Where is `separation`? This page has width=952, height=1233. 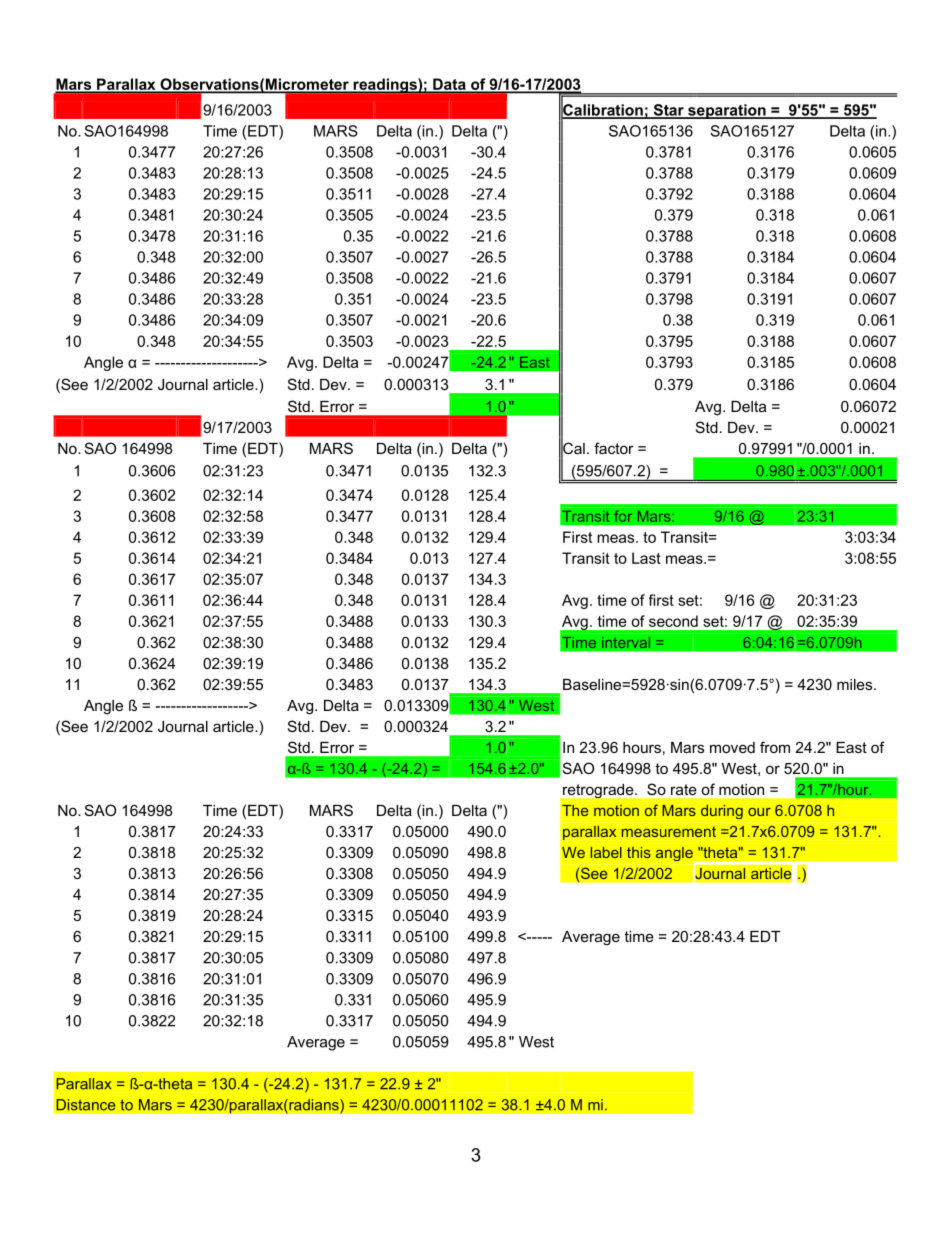
separation is located at coordinates (727, 111).
